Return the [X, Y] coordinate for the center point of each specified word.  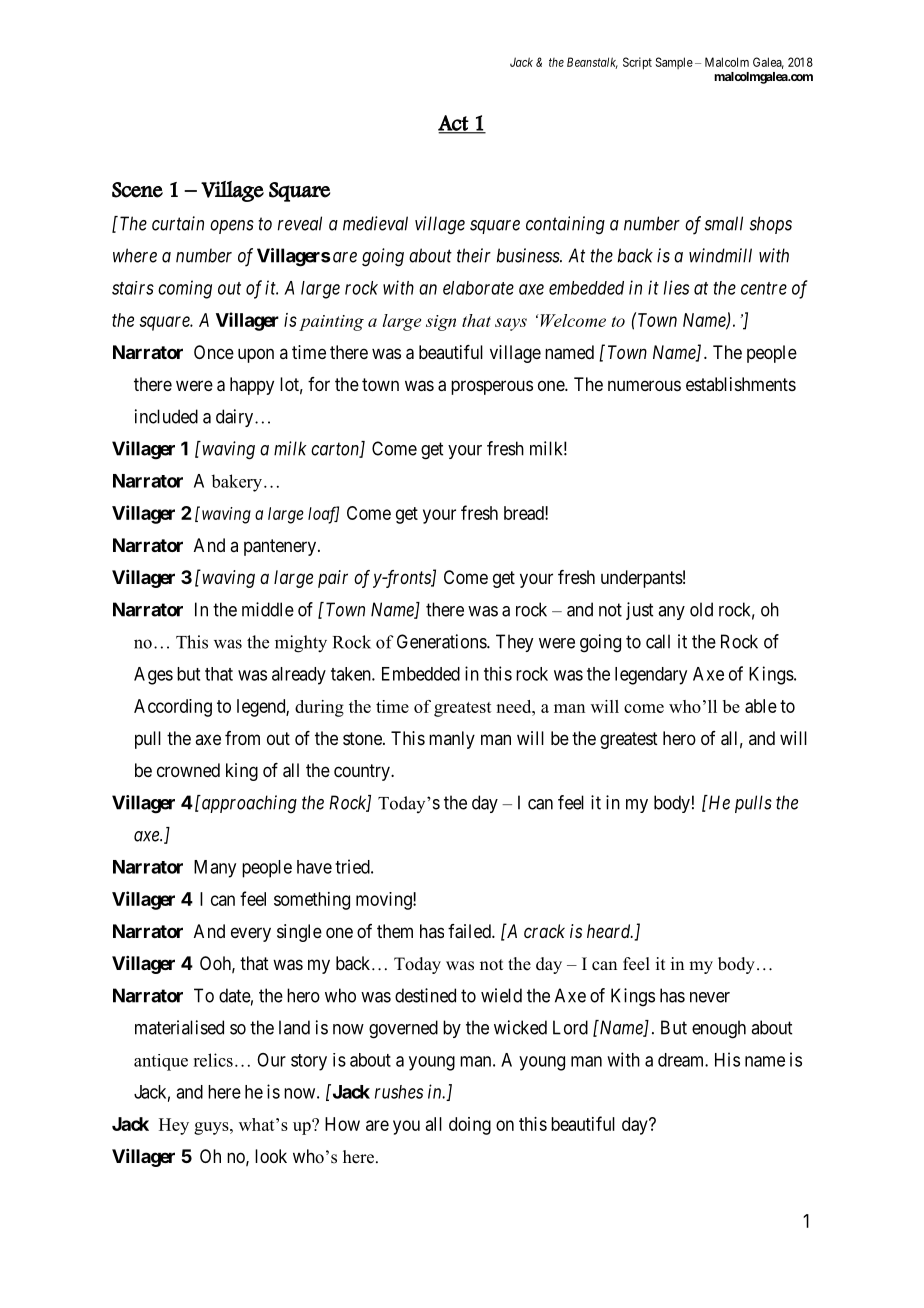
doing [470, 1126]
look [271, 1156]
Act [454, 124]
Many [215, 869]
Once [214, 352]
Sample [674, 63]
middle [268, 609]
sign [441, 323]
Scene [137, 190]
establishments [741, 384]
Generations [442, 641]
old [701, 609]
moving [385, 901]
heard [610, 931]
